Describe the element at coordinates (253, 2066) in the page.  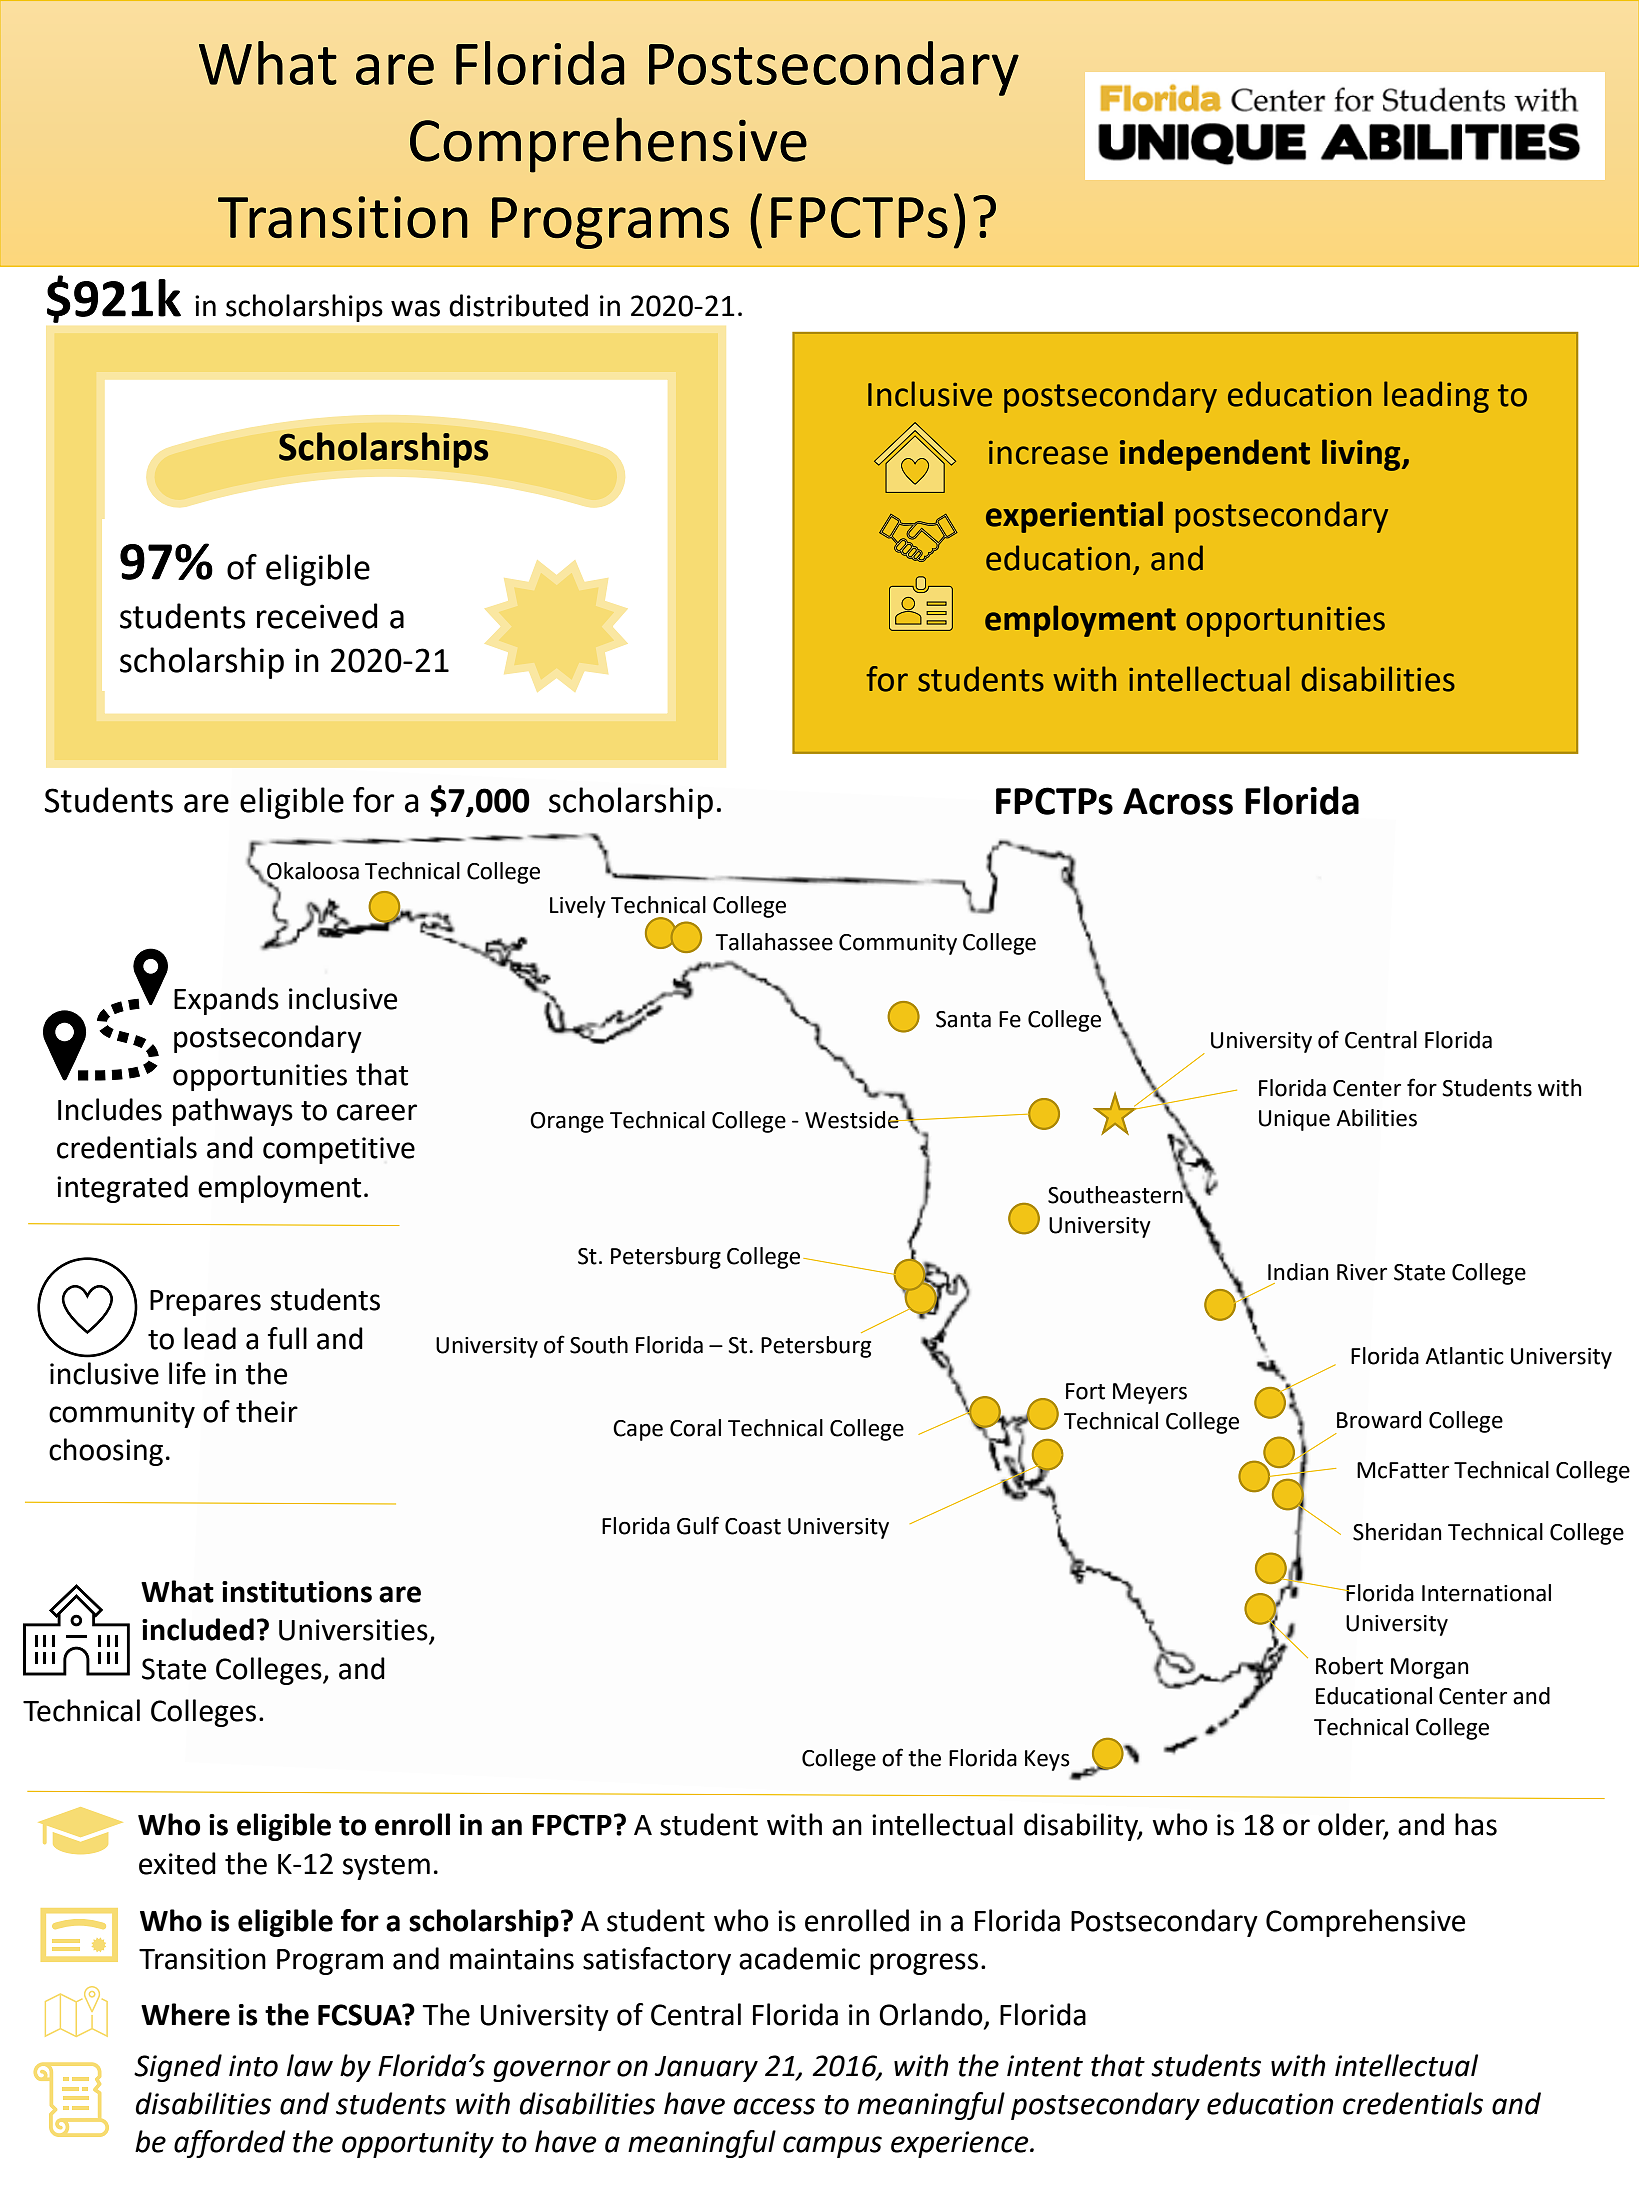
I see `into` at that location.
